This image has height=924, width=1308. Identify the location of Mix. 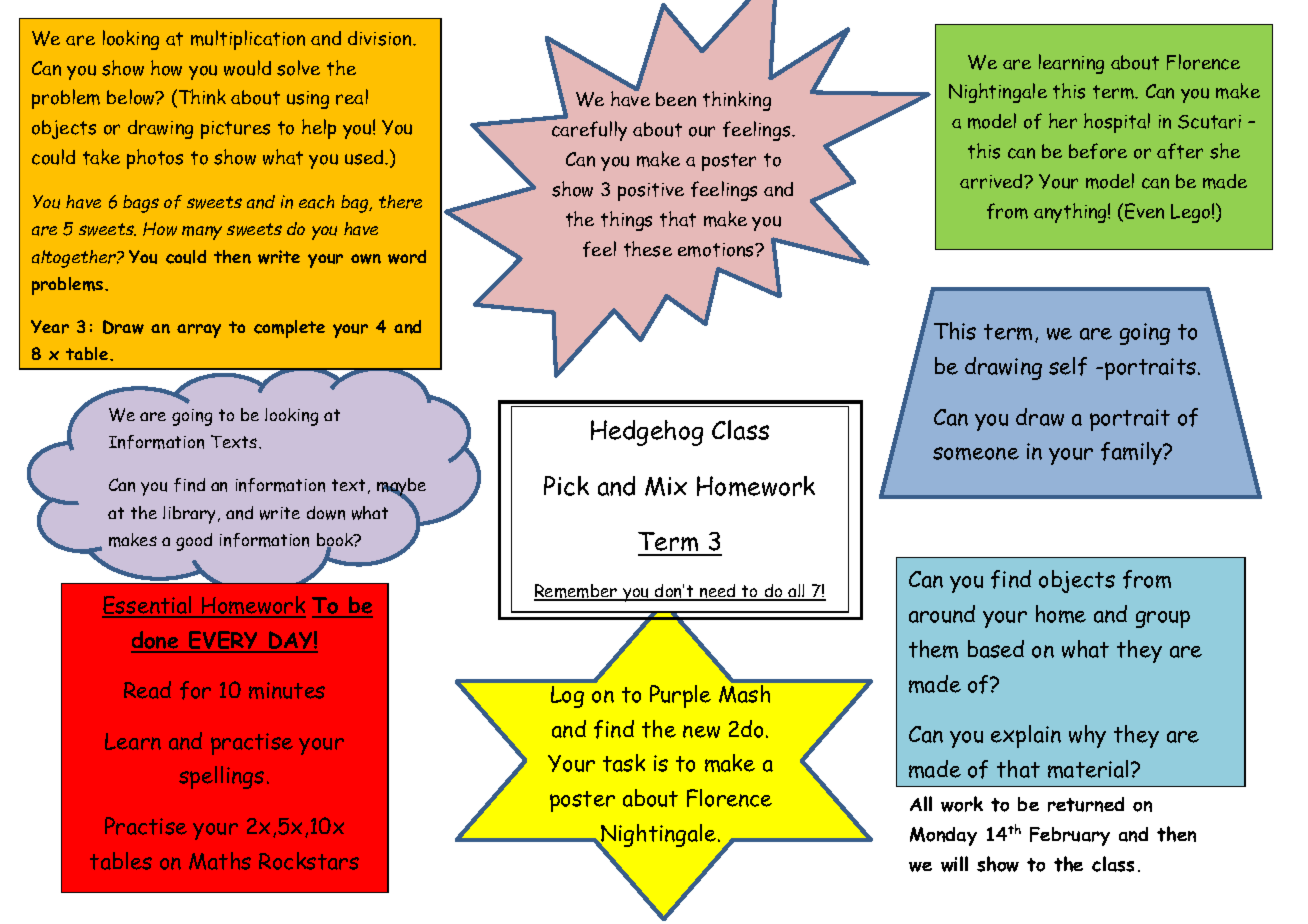
(666, 486).
